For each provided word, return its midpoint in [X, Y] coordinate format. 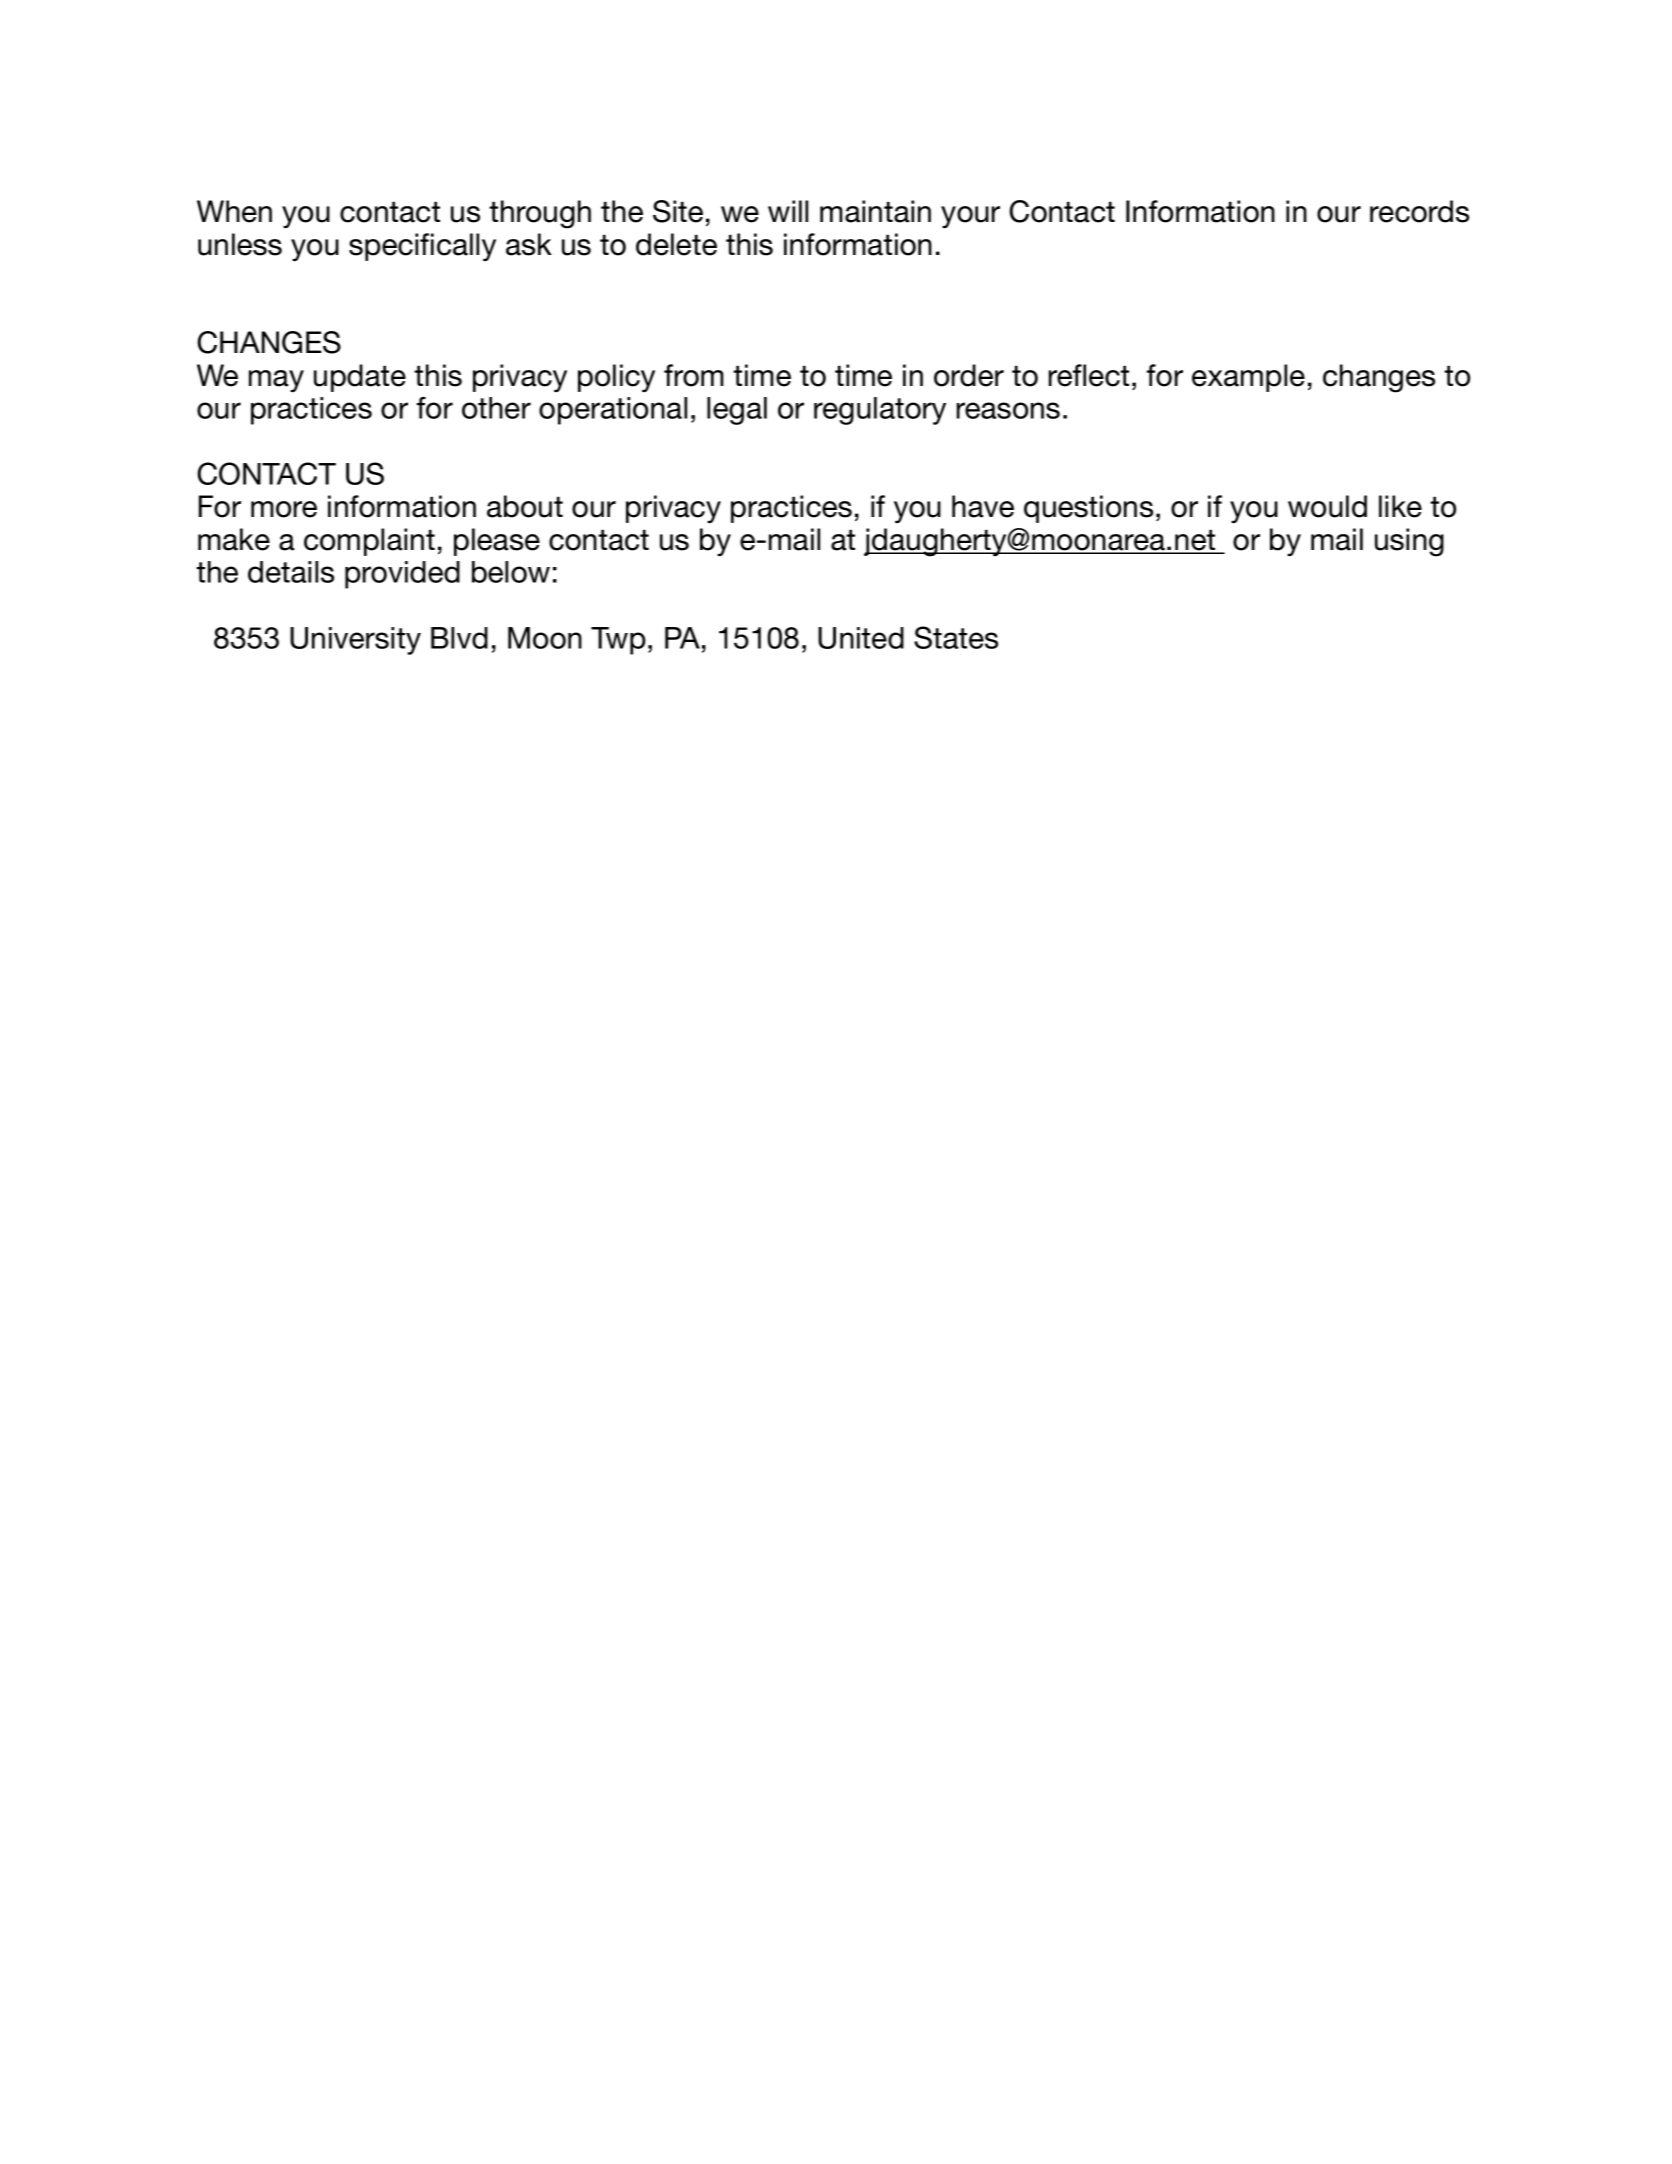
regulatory [880, 411]
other [496, 408]
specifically [422, 247]
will [788, 211]
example [1248, 378]
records [1419, 211]
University [355, 641]
